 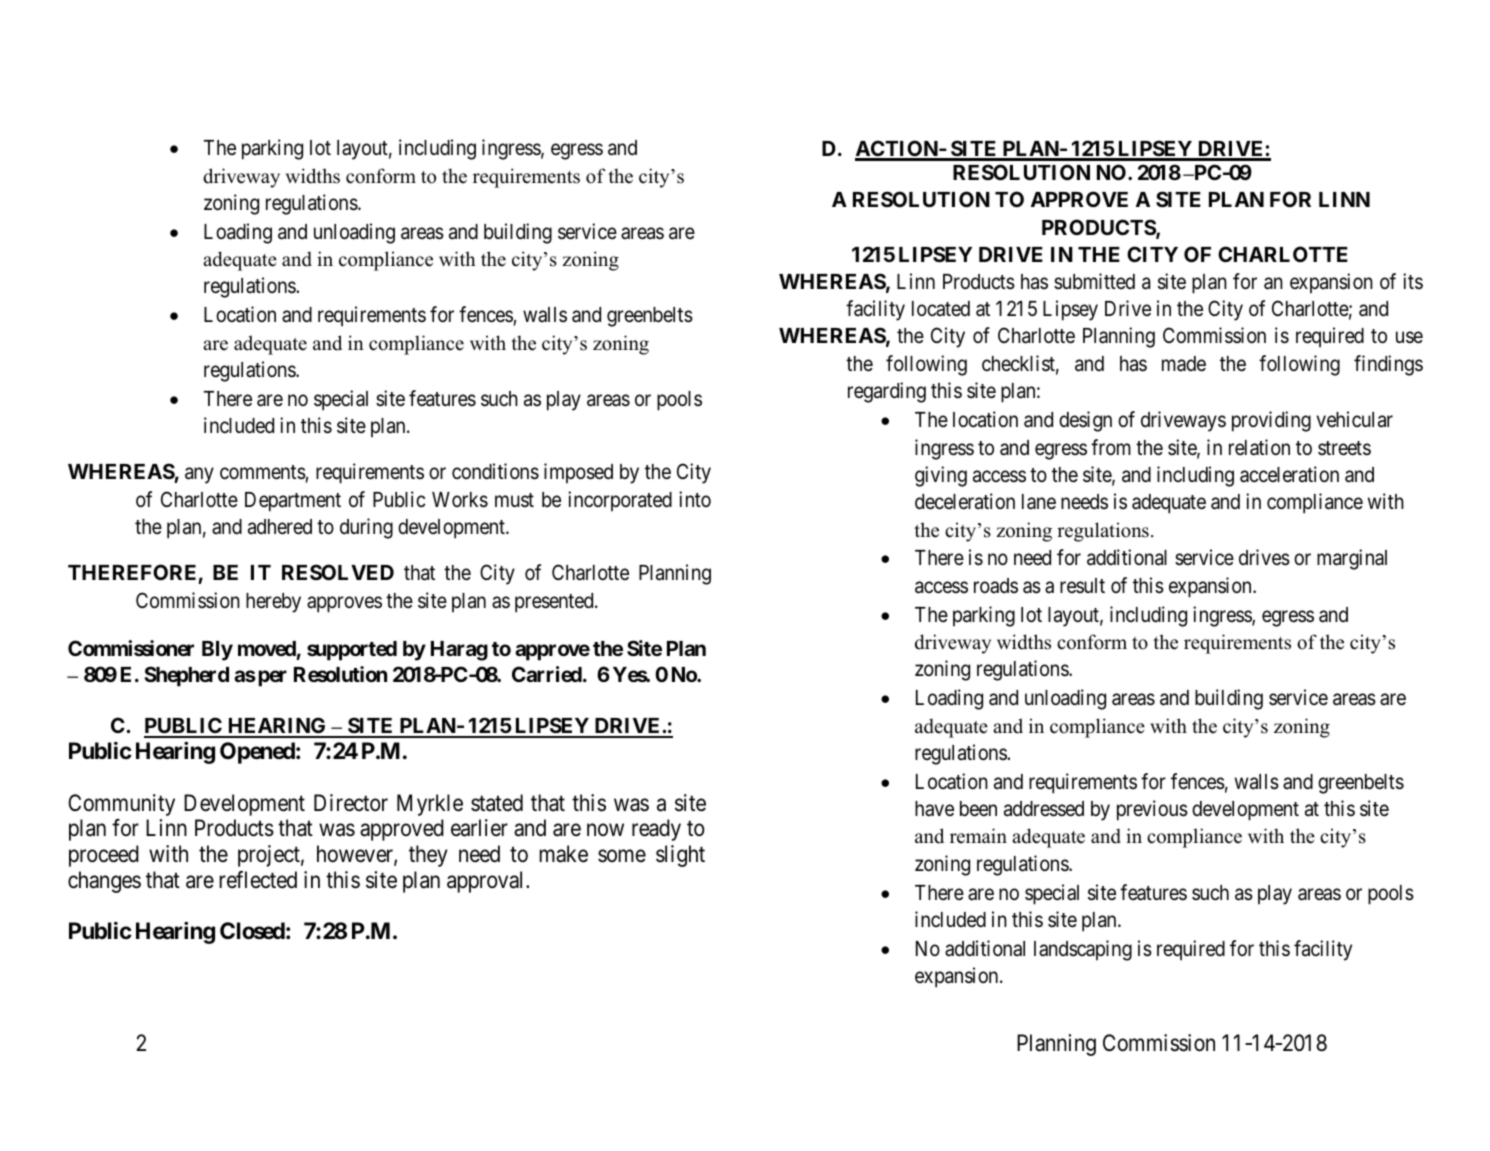 What do you see at coordinates (273, 603) in the screenshot?
I see `hereby` at bounding box center [273, 603].
